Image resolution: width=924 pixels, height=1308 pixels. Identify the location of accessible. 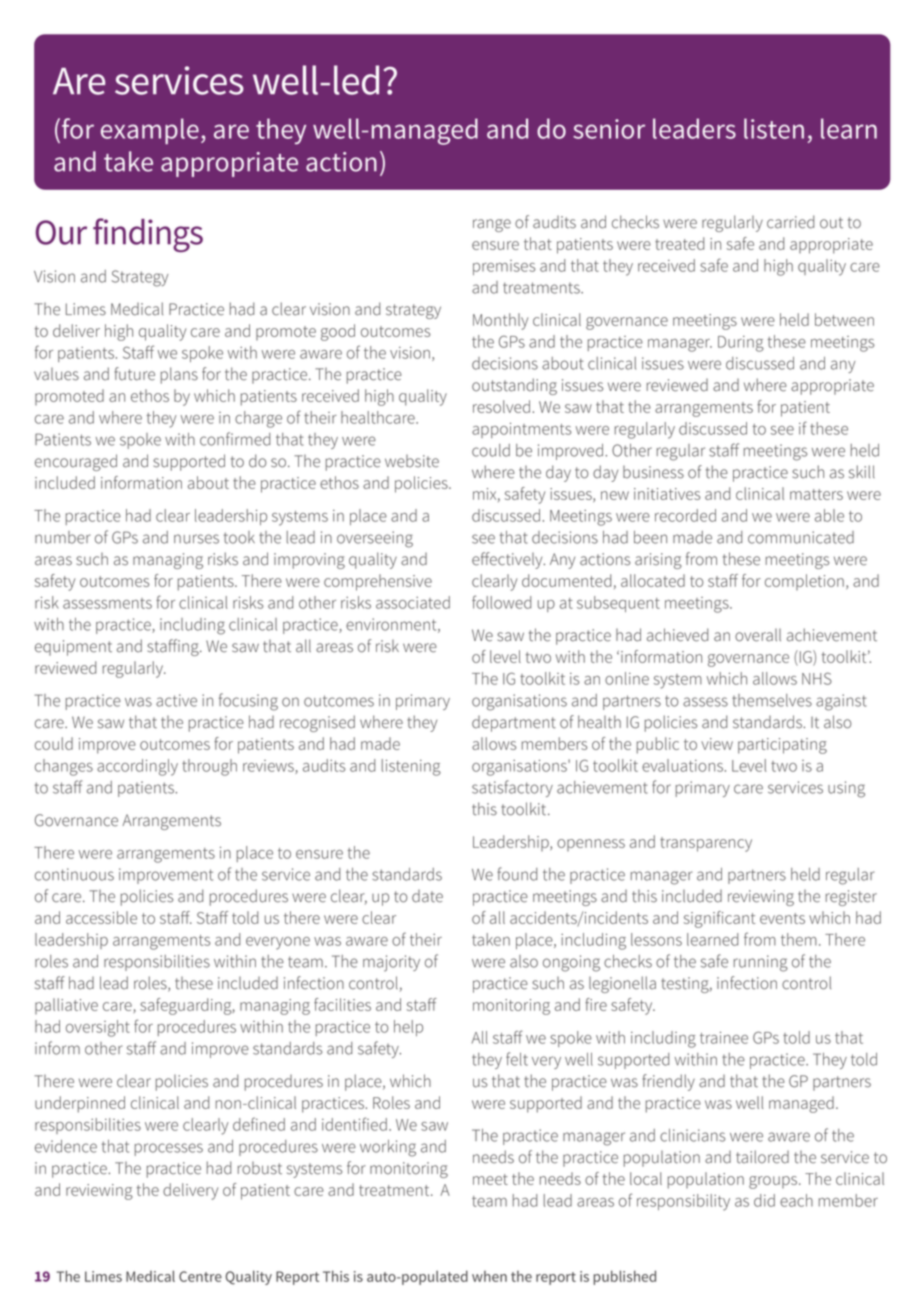
(101, 917).
